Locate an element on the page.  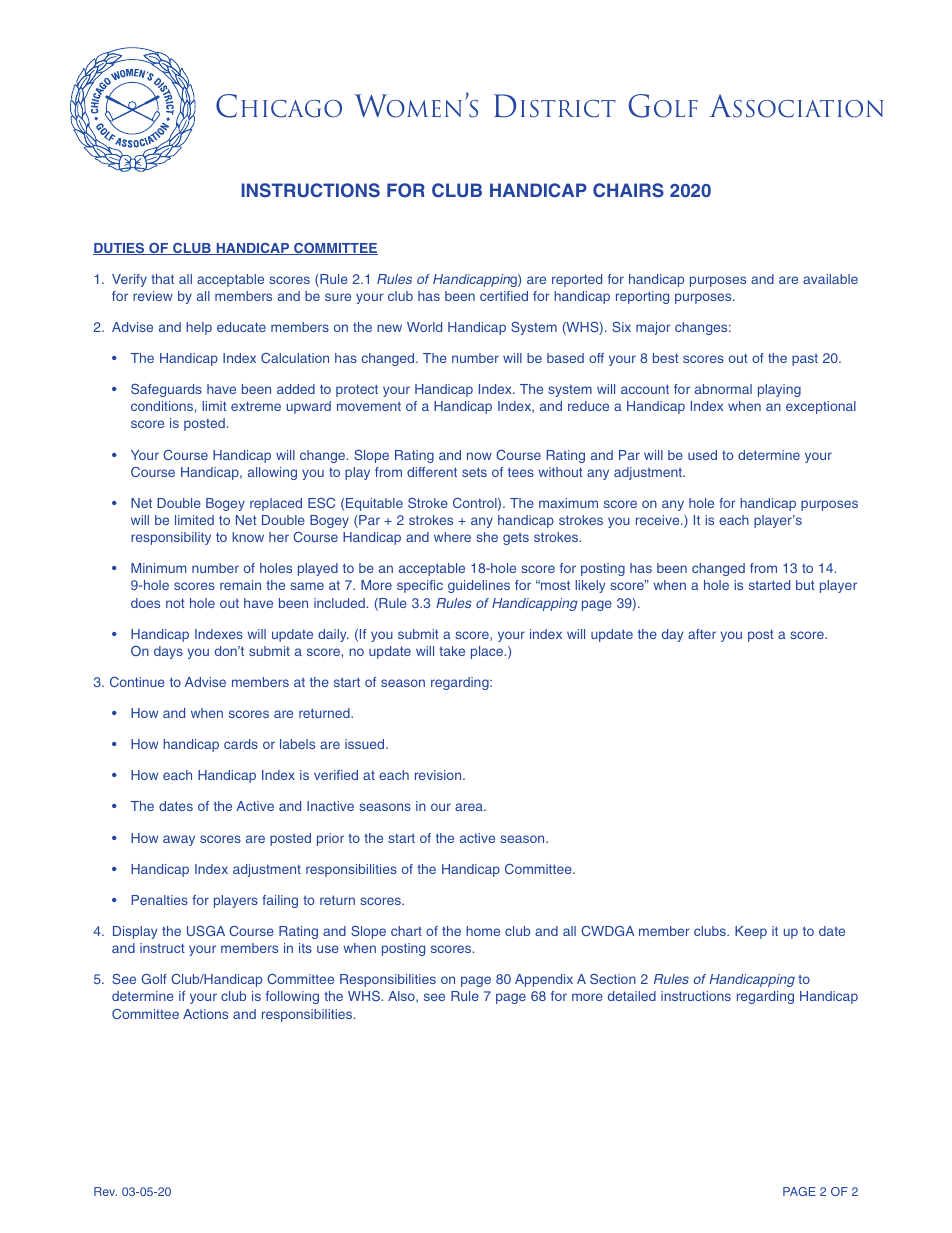
Keep is located at coordinates (751, 932).
